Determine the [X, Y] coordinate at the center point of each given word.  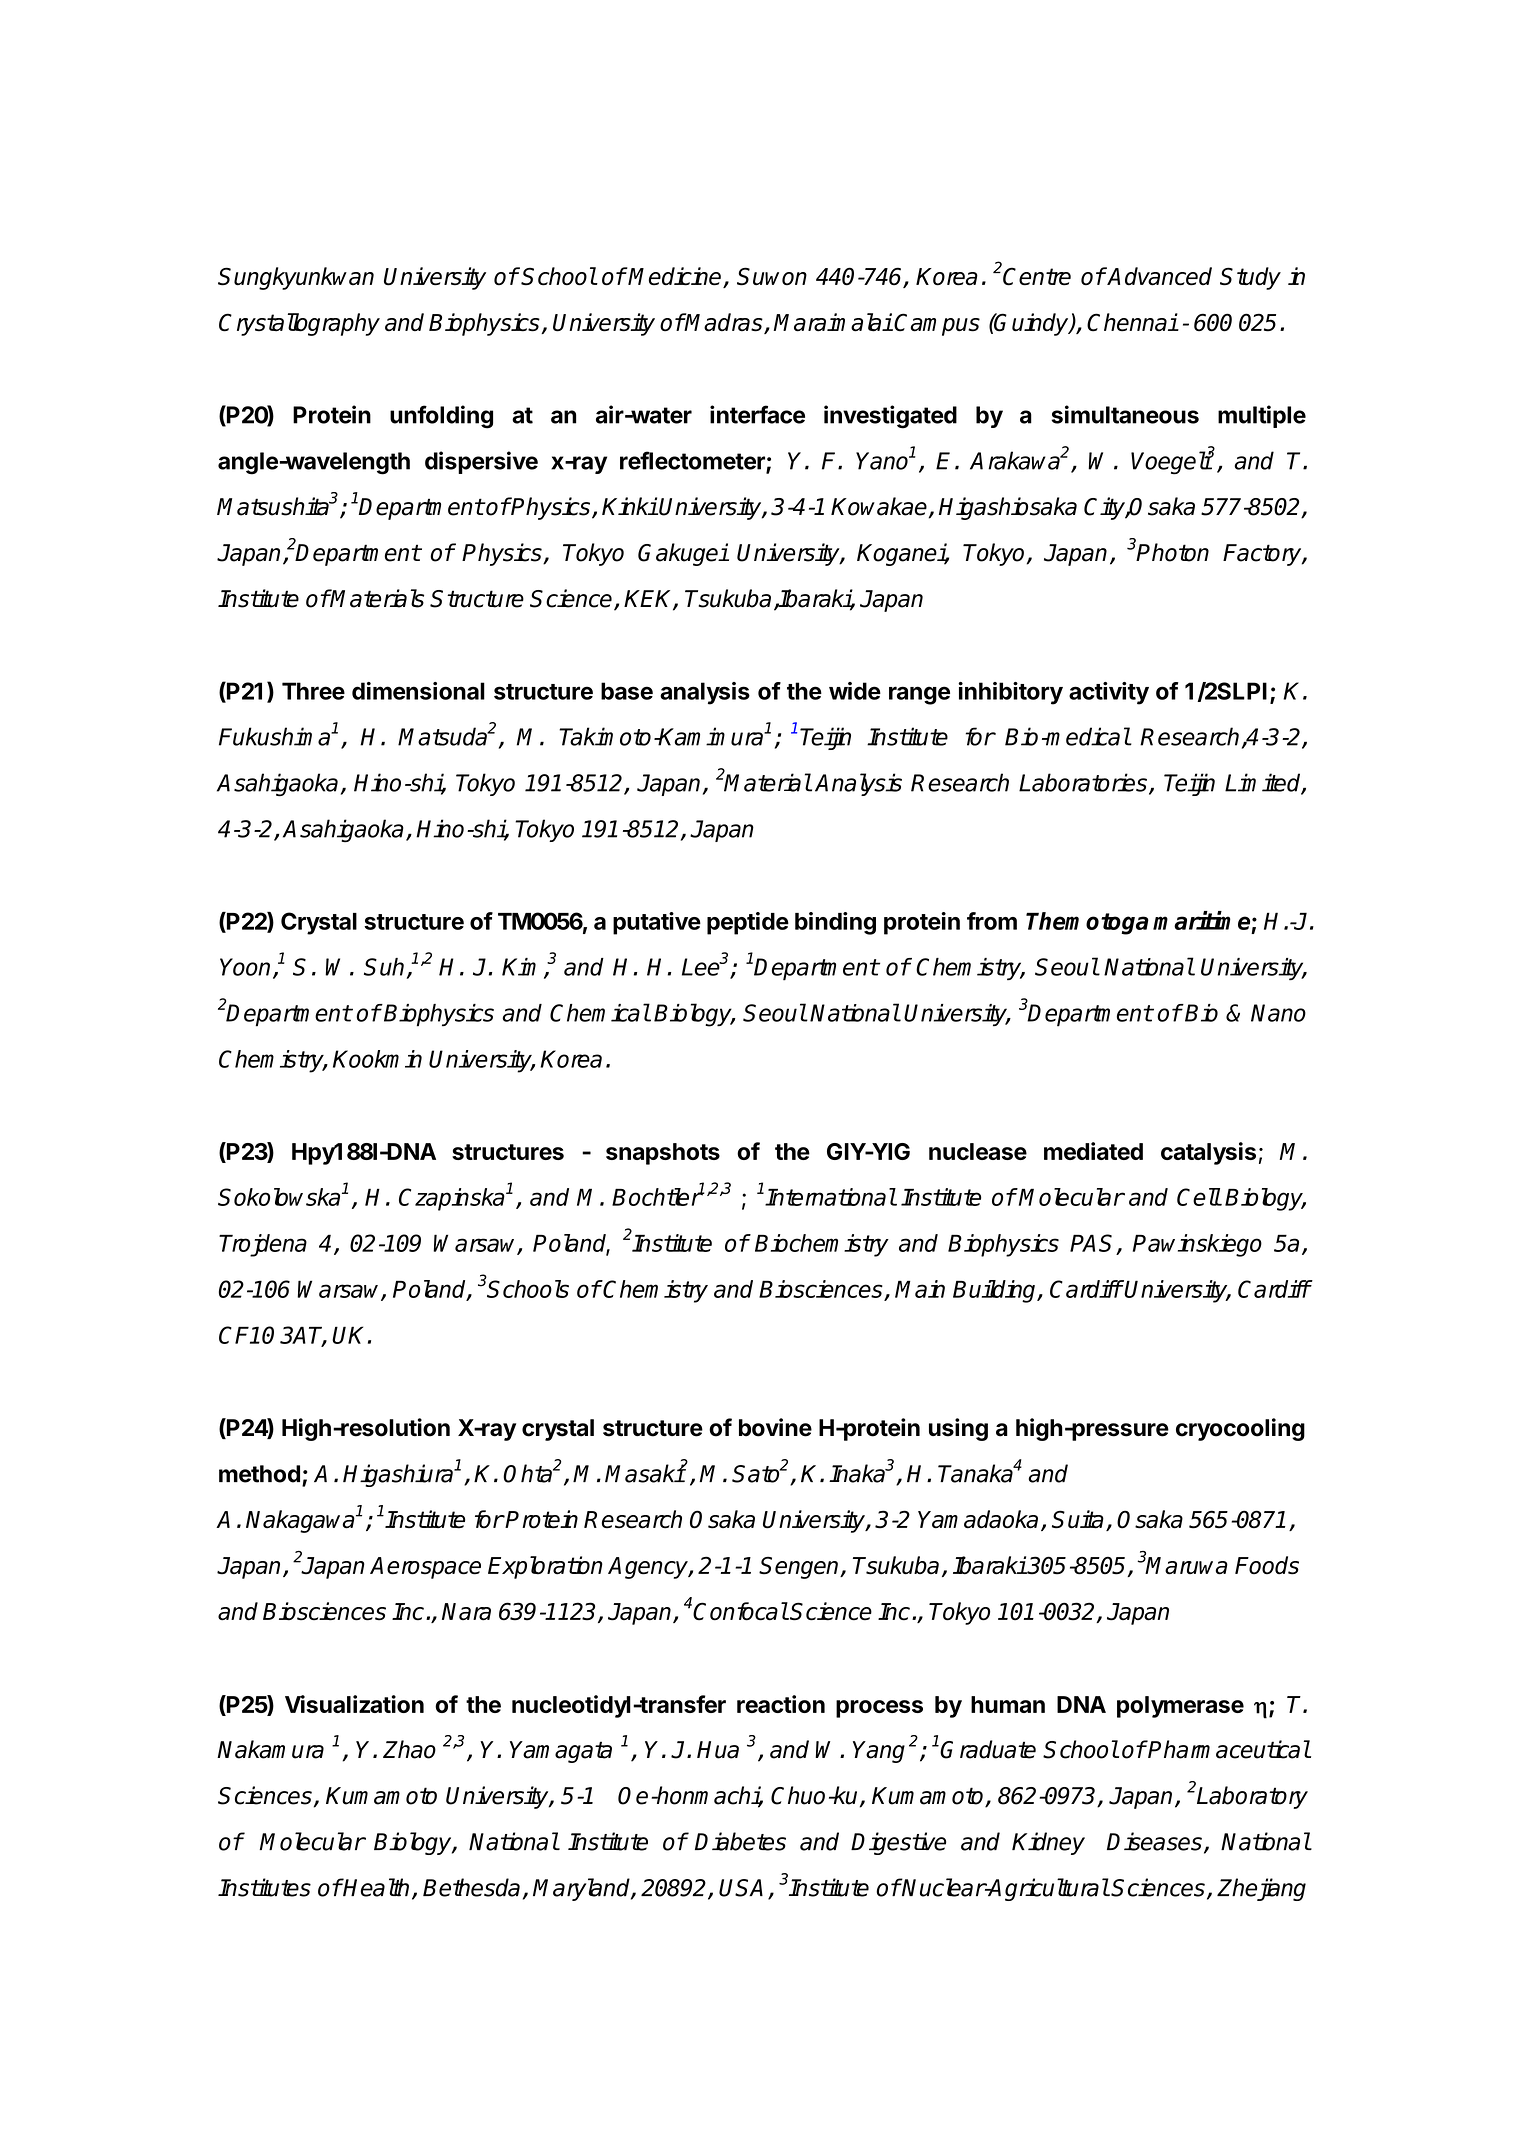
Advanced [1159, 276]
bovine [775, 1427]
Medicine [676, 277]
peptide [748, 923]
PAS [1094, 1244]
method [259, 1474]
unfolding [441, 417]
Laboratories [1084, 783]
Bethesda [471, 1887]
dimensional [418, 691]
